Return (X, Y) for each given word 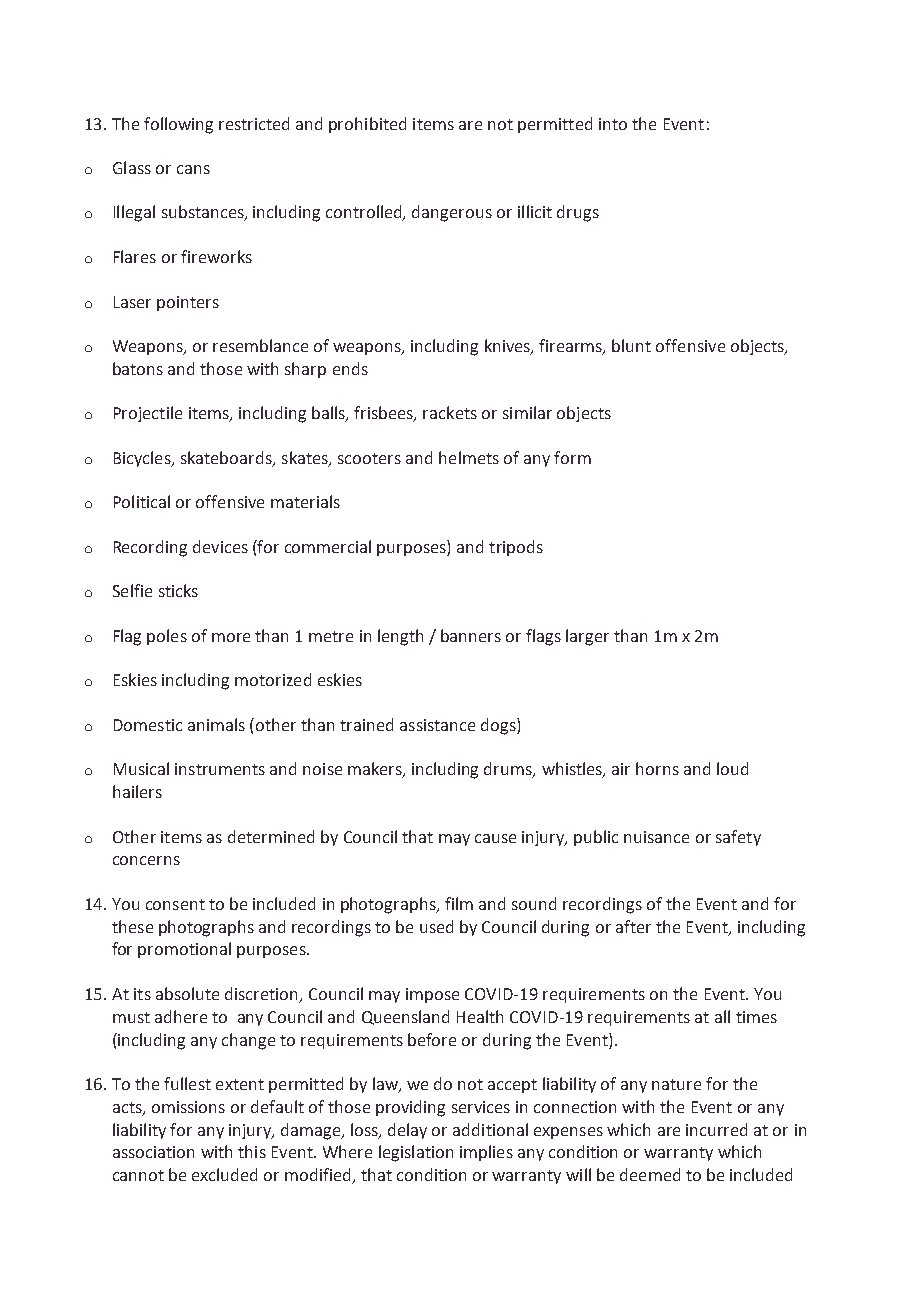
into (613, 124)
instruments (220, 769)
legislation (416, 1153)
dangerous (452, 213)
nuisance (656, 837)
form (572, 457)
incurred (716, 1129)
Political (142, 501)
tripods (516, 548)
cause (495, 838)
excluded (224, 1174)
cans (193, 169)
